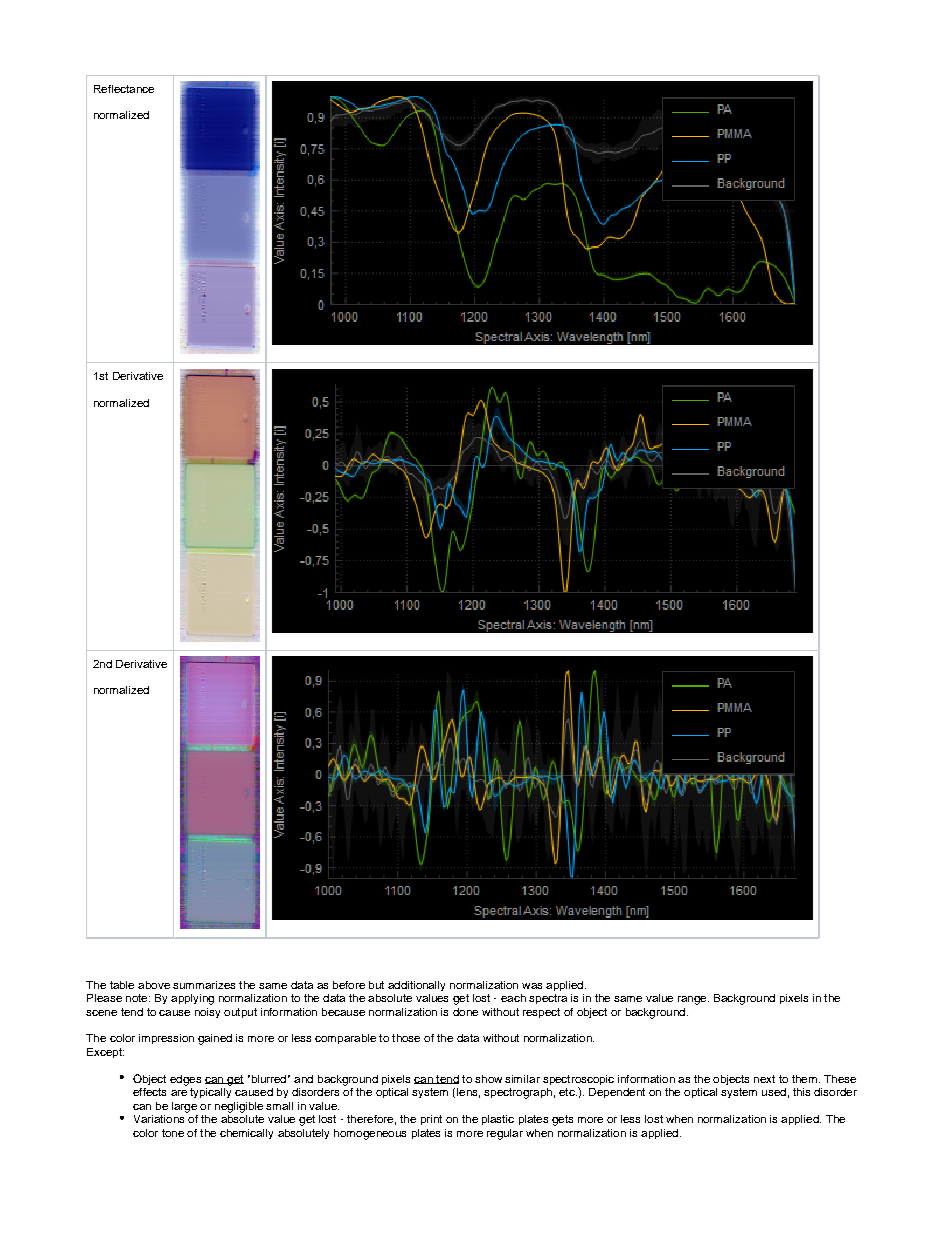 This screenshot has height=1233, width=952. I want to click on additionally, so click(416, 986).
